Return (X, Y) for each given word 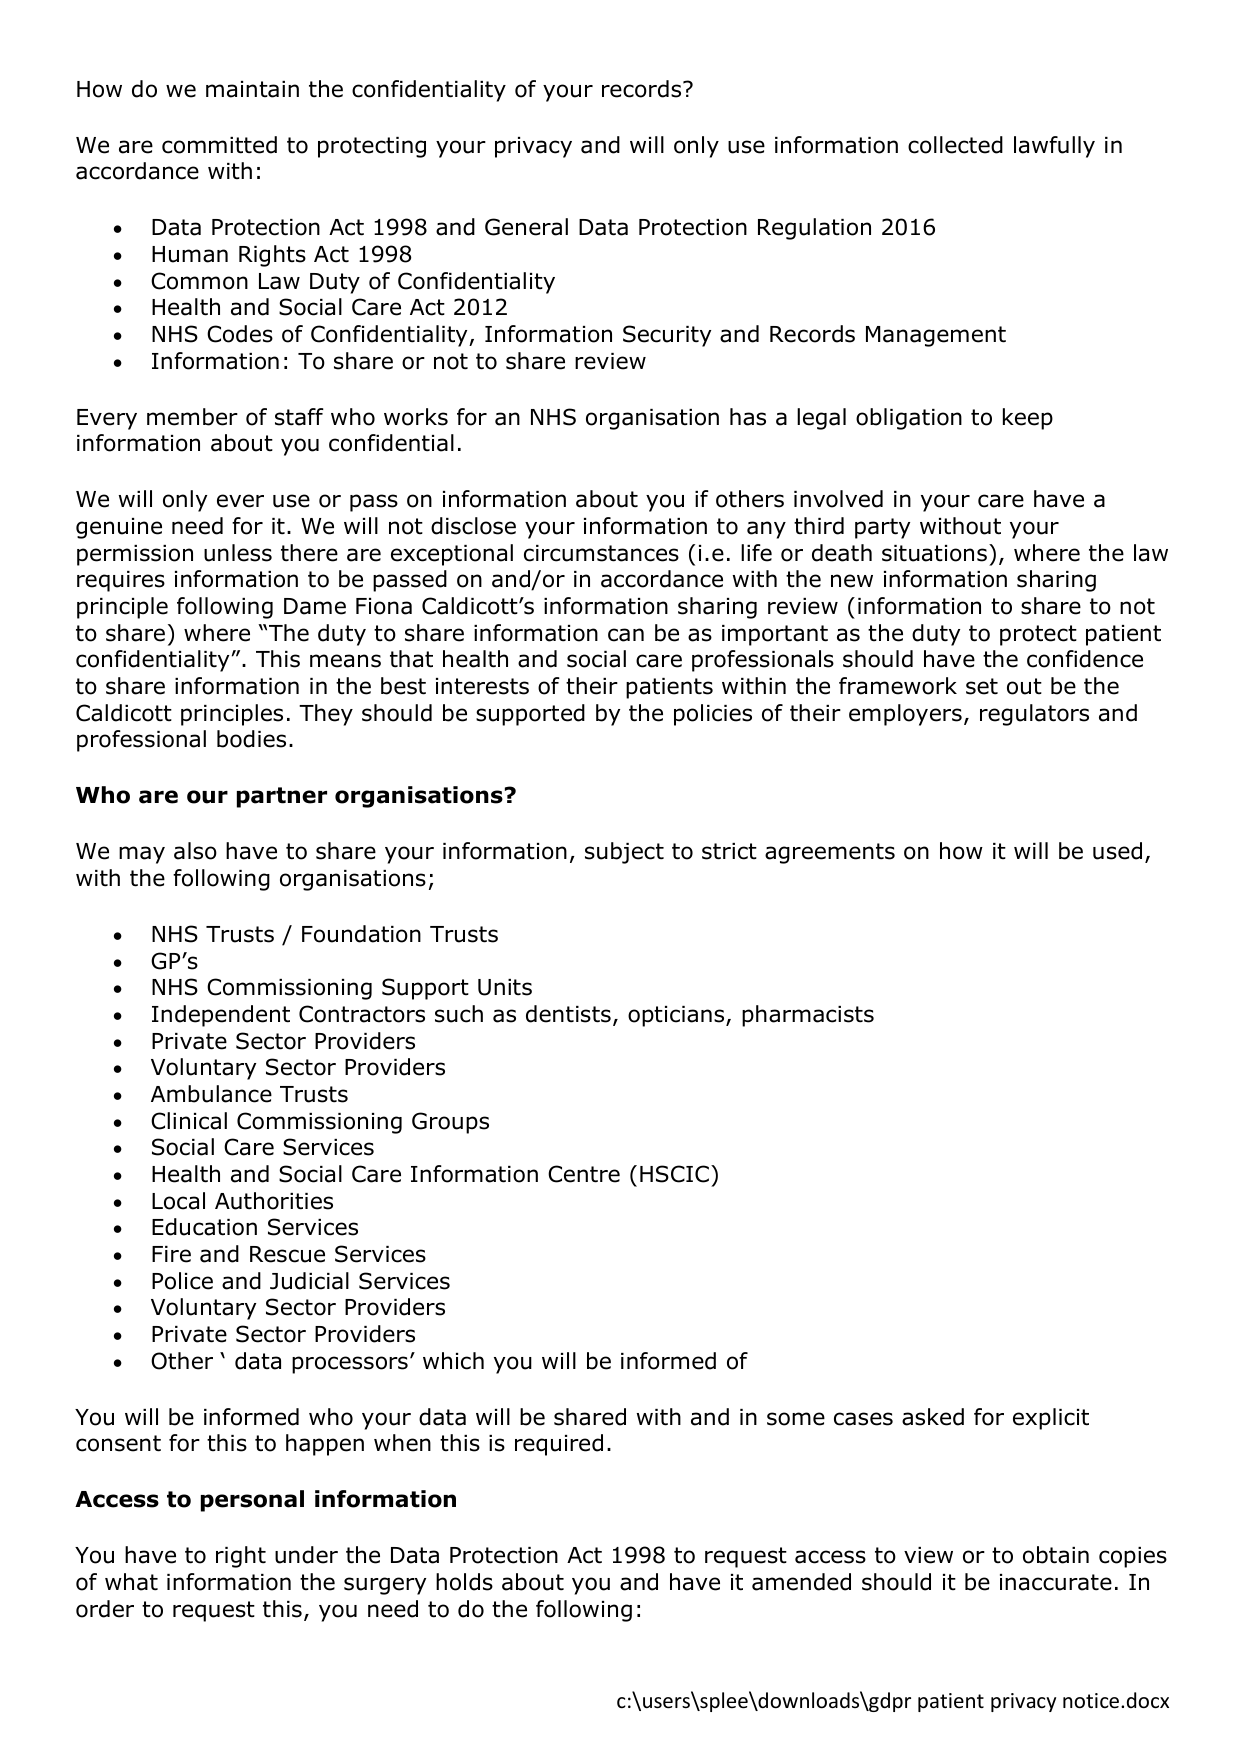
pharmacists (808, 1016)
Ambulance (211, 1094)
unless (238, 553)
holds (464, 1582)
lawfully (1054, 147)
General (526, 227)
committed (219, 145)
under (306, 1555)
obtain (1056, 1555)
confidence (1085, 659)
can (626, 635)
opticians (677, 1016)
